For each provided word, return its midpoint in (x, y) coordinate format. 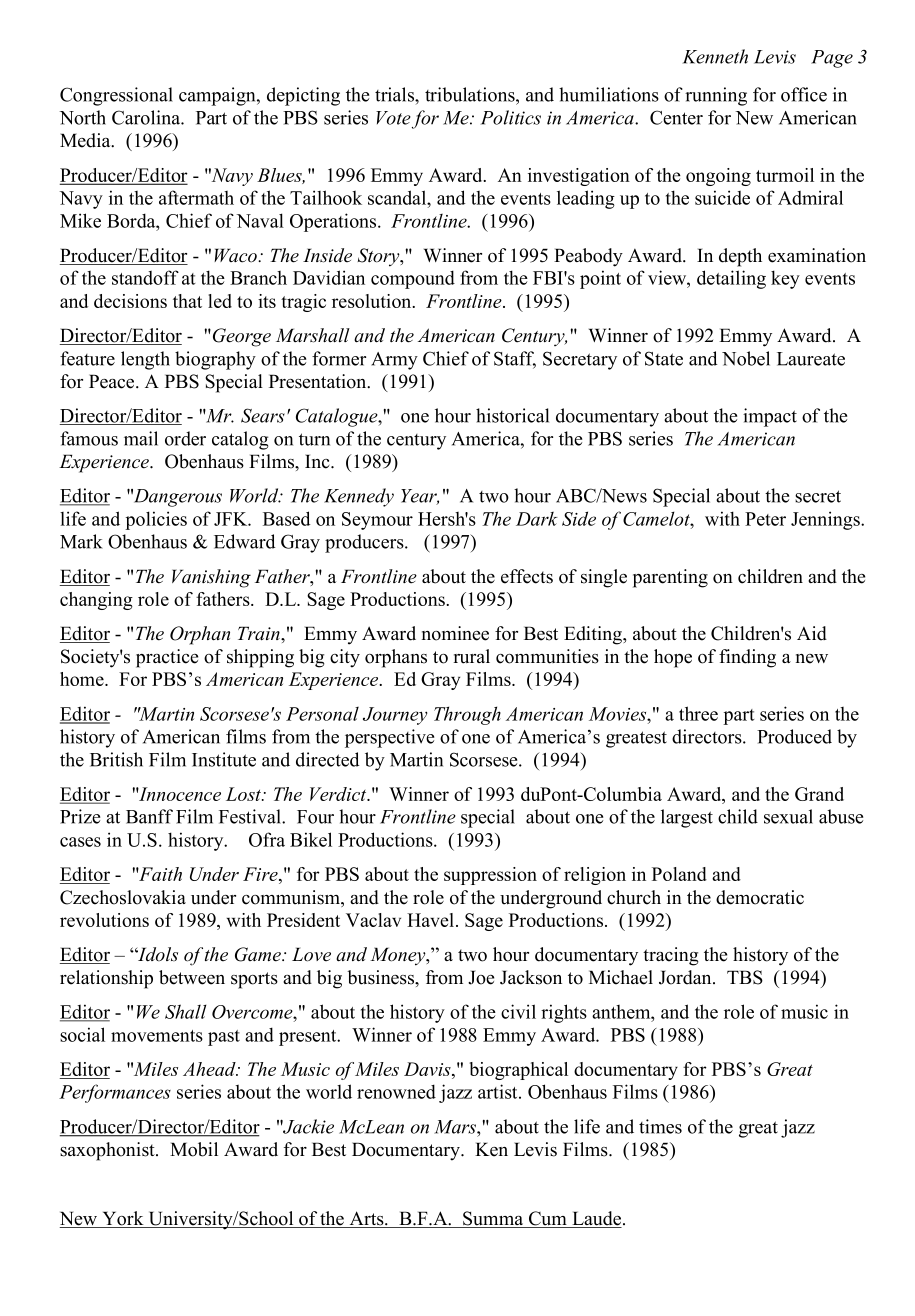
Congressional (116, 96)
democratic (760, 897)
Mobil (194, 1149)
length (145, 360)
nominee (455, 633)
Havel (432, 920)
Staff (515, 359)
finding (747, 658)
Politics (511, 117)
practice (167, 658)
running (716, 96)
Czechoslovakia (123, 897)
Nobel (746, 358)
